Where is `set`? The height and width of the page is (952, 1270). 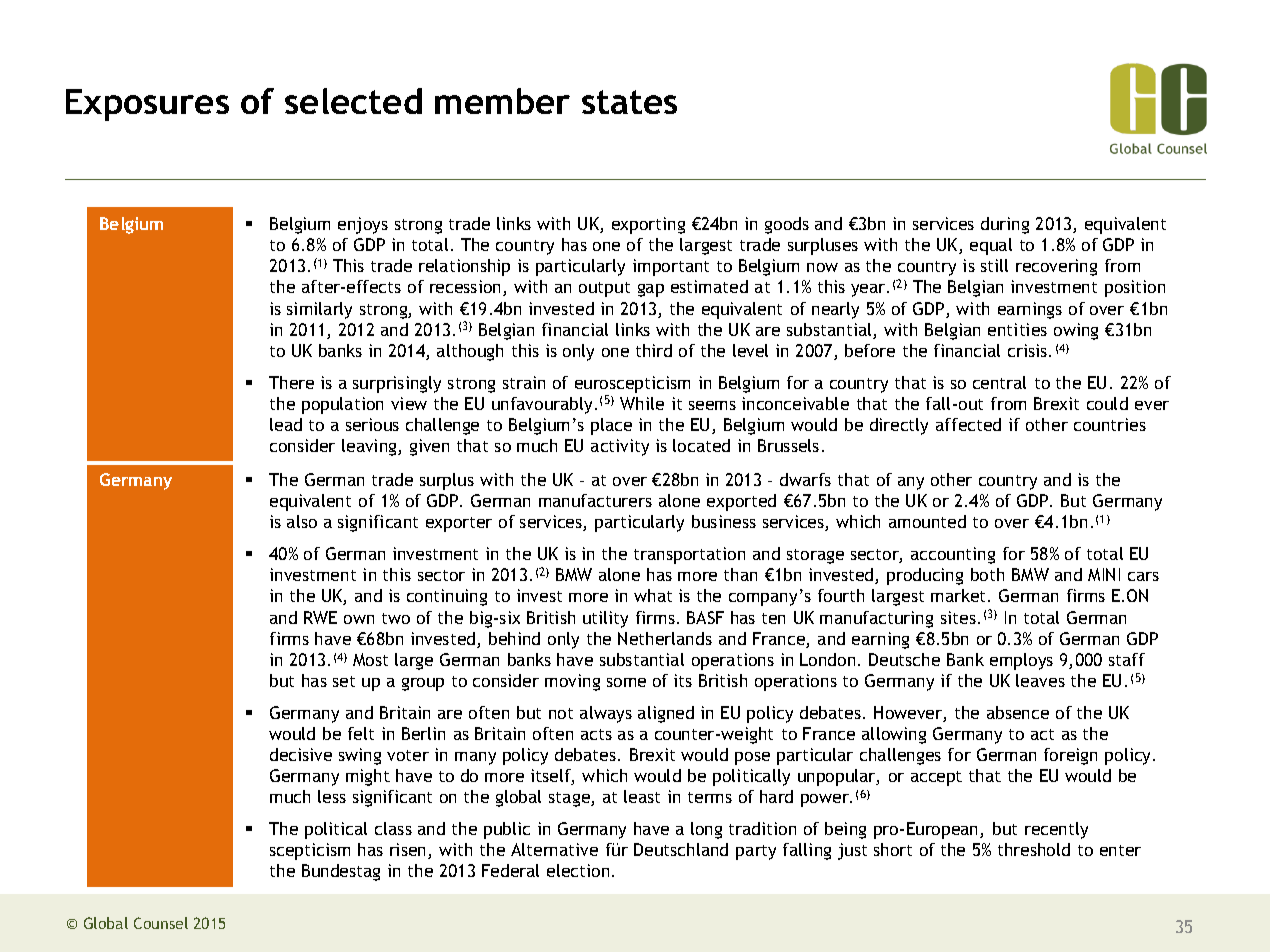
set is located at coordinates (344, 681).
